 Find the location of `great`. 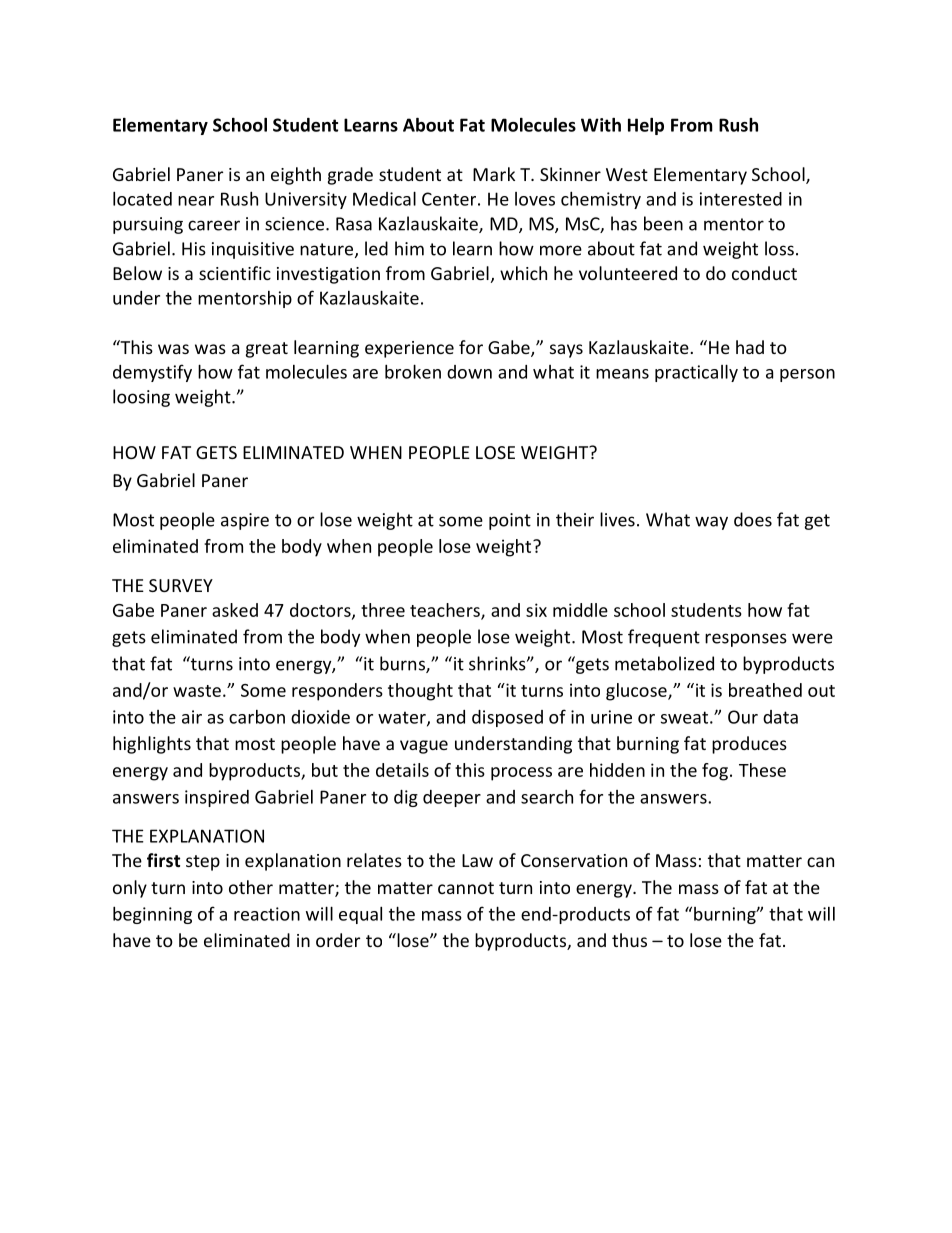

great is located at coordinates (267, 350).
